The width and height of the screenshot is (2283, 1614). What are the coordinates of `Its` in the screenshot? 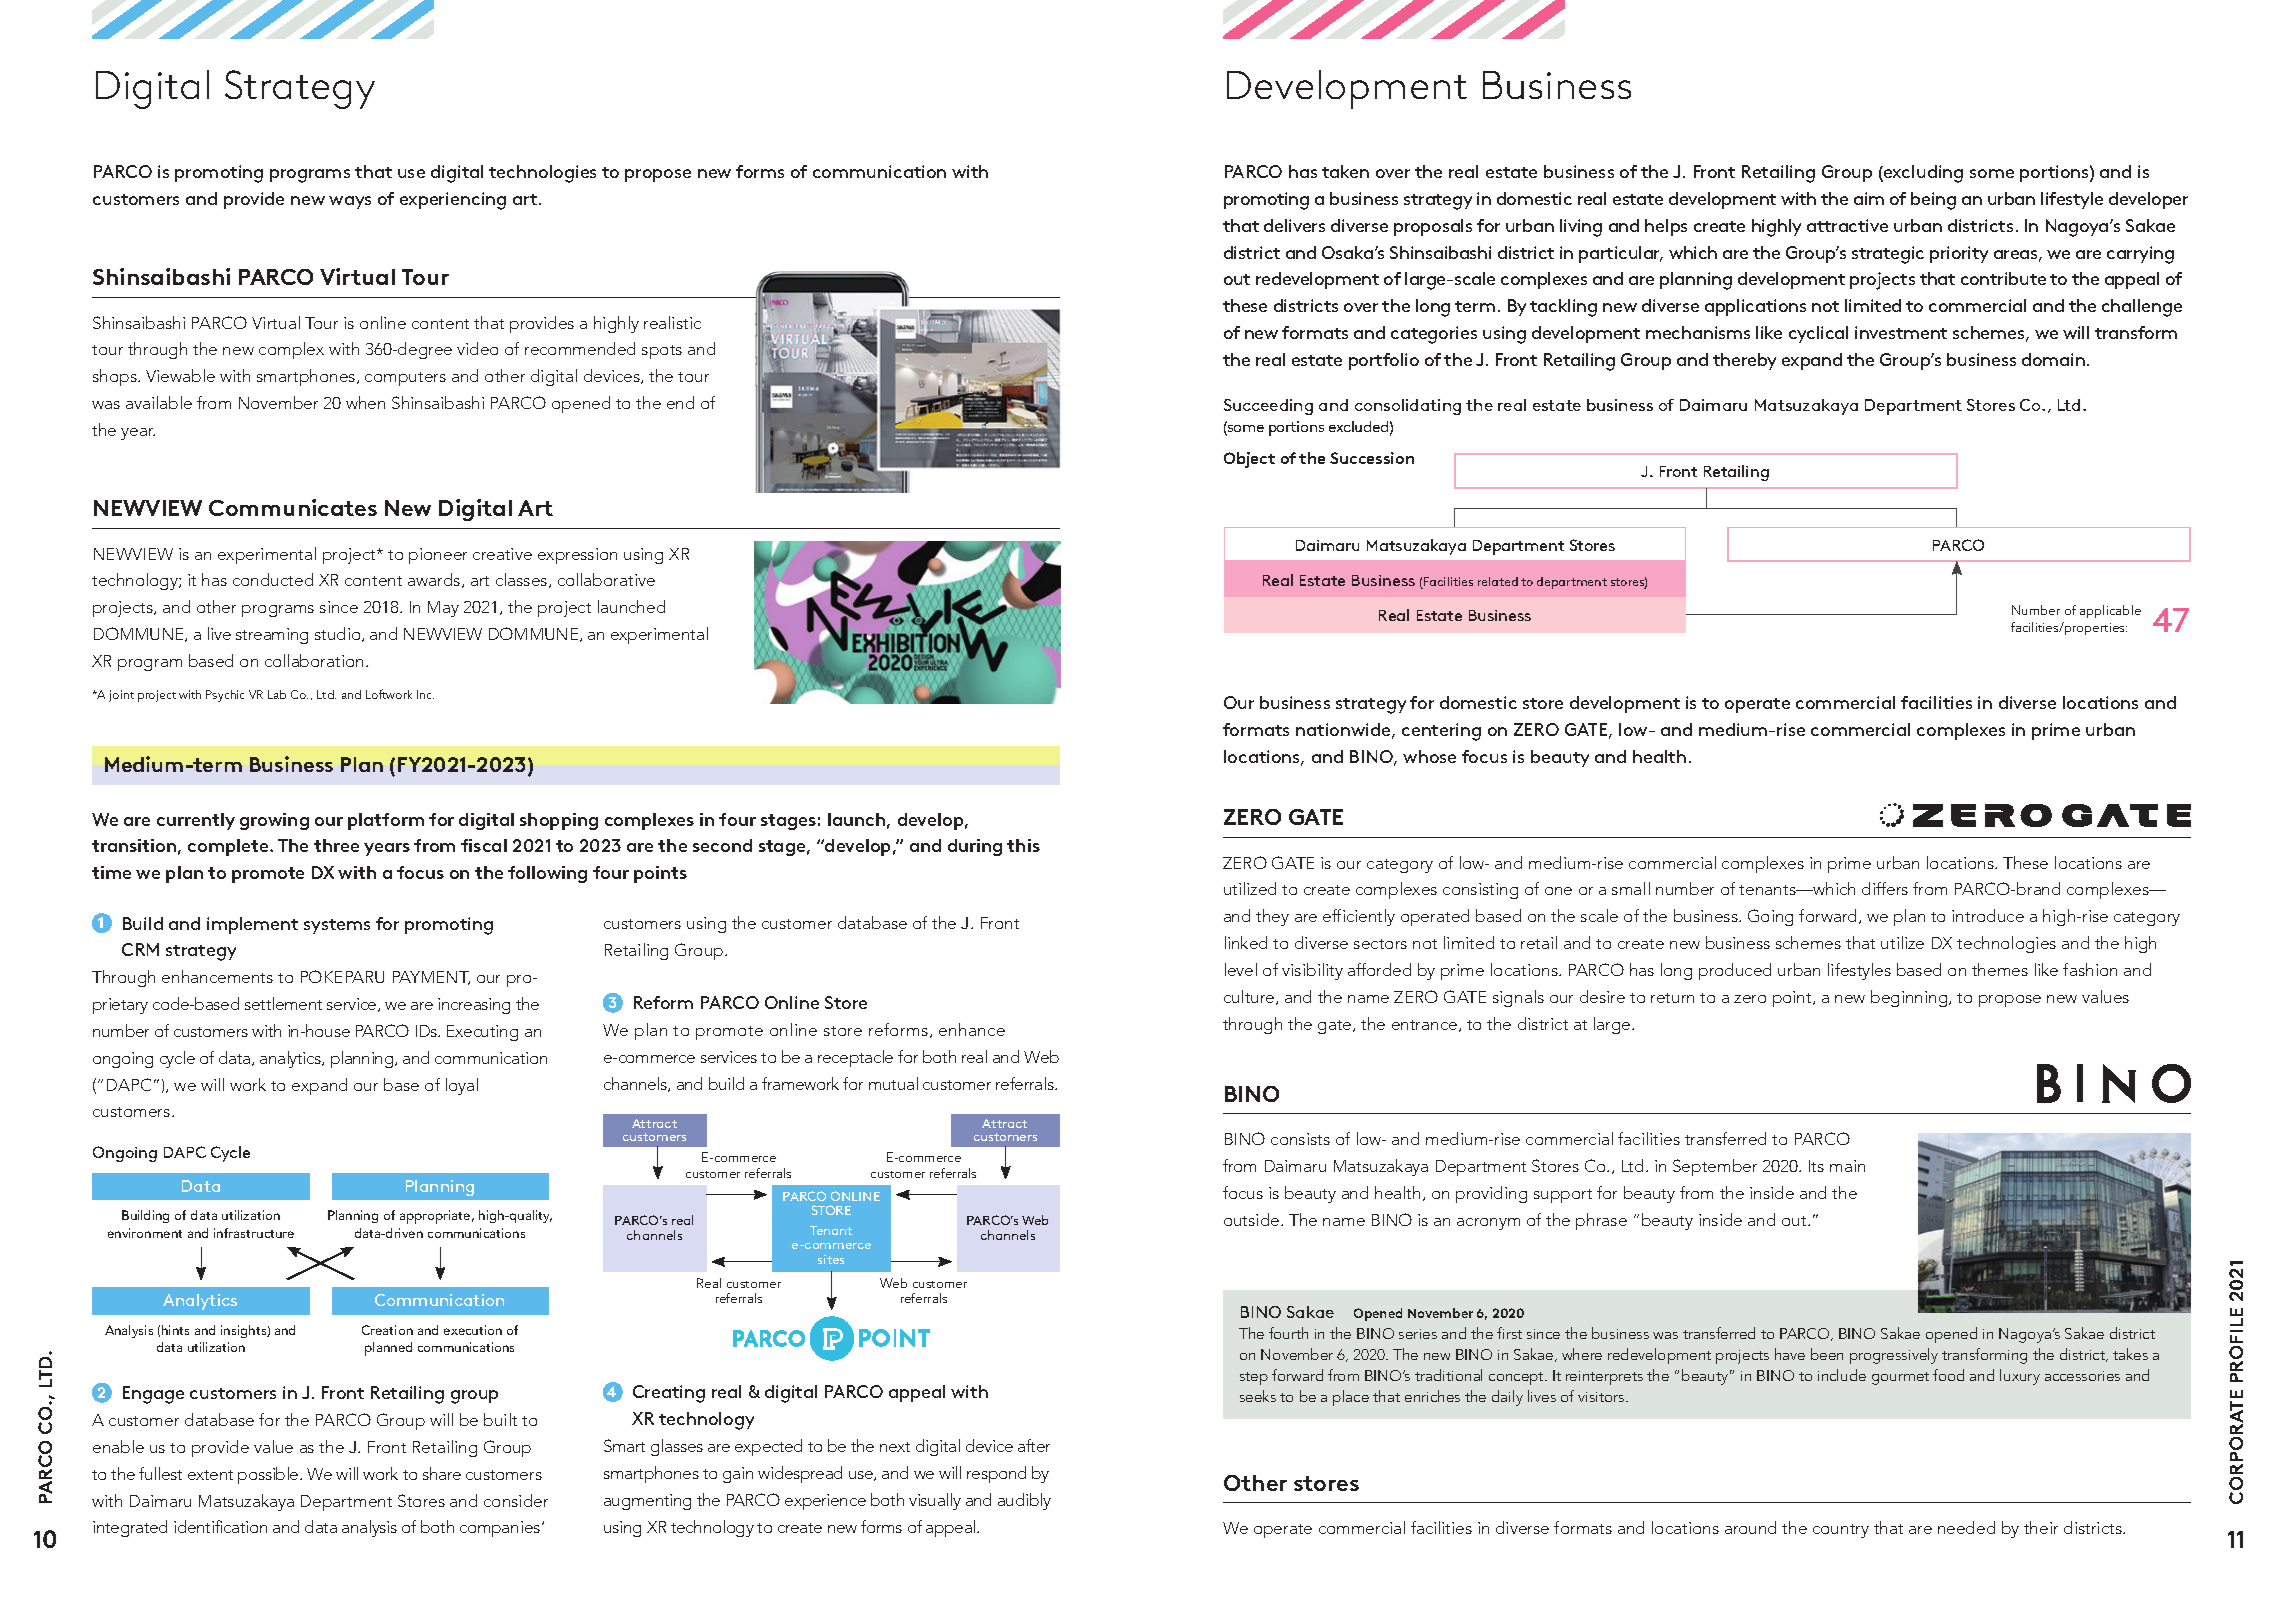 It's located at (1816, 1166).
